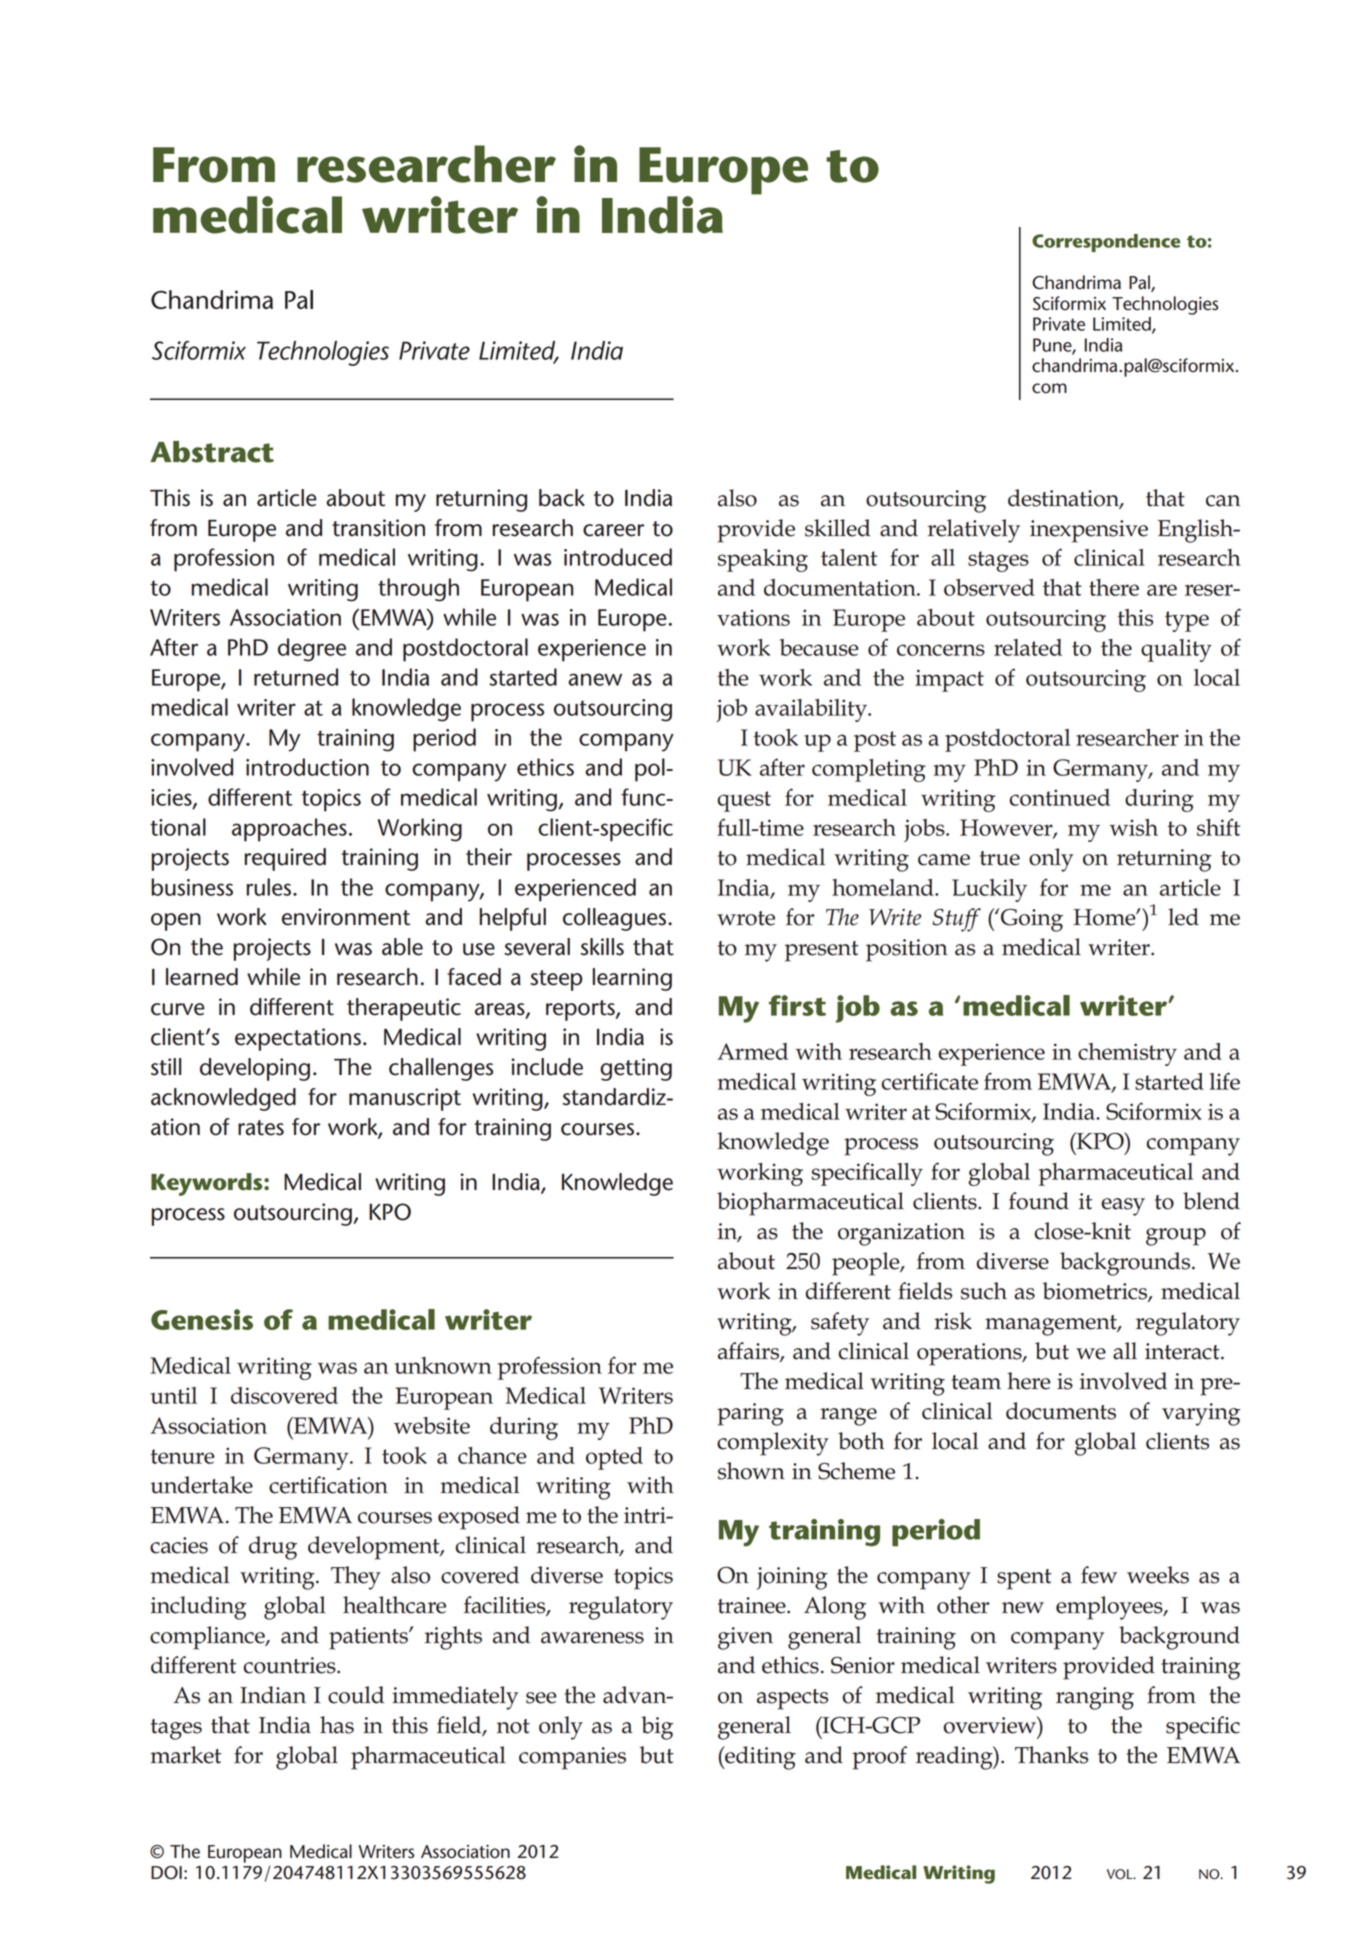 This page has height=1940, width=1372. Describe the element at coordinates (840, 1324) in the page. I see `safety` at that location.
